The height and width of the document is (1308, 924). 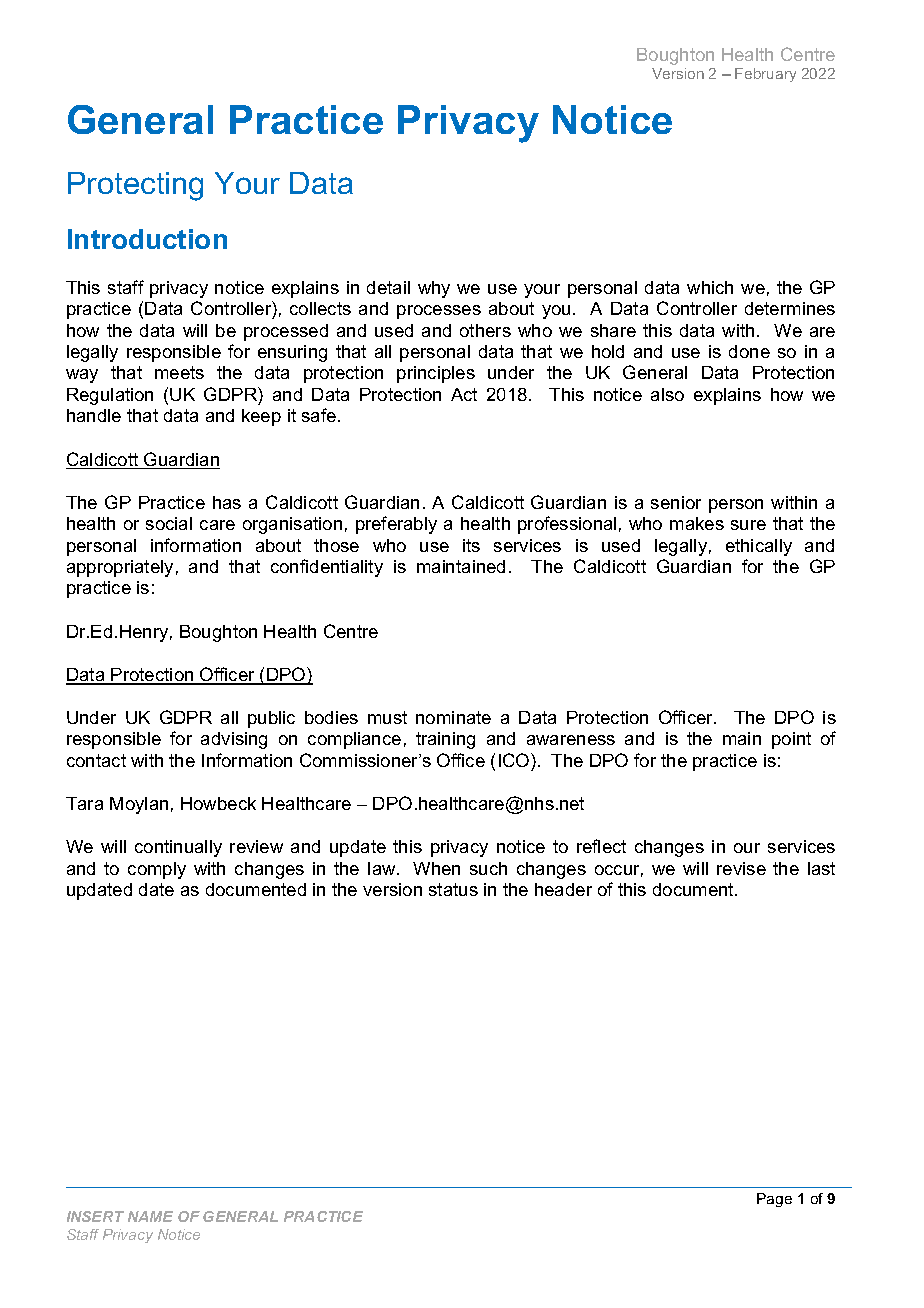 What do you see at coordinates (396, 525) in the document?
I see `preferably` at bounding box center [396, 525].
